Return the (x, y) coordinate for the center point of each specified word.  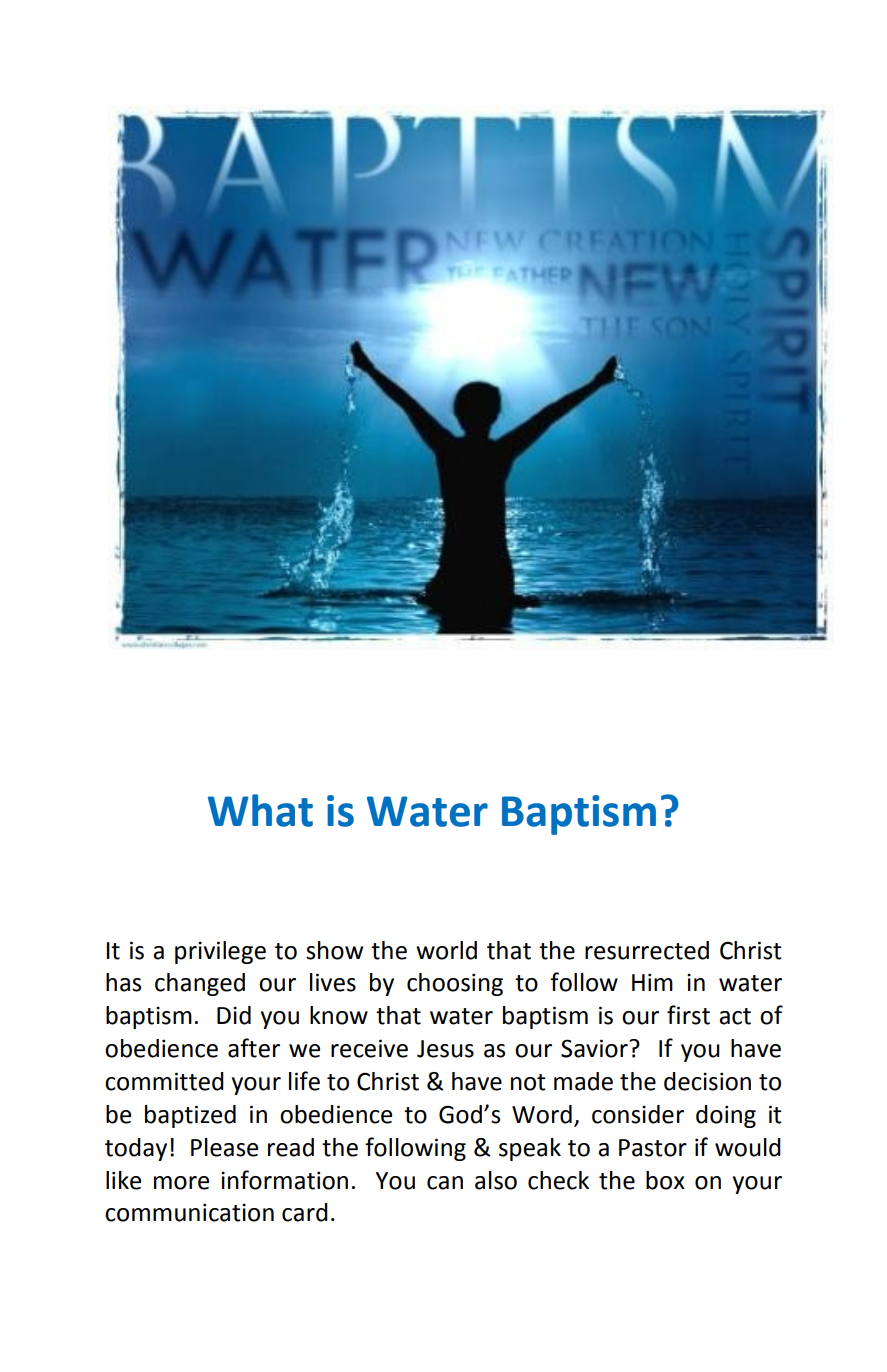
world (446, 950)
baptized (190, 1116)
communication (189, 1212)
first (688, 1015)
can (445, 1183)
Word (542, 1114)
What (260, 810)
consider (638, 1114)
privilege (220, 952)
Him (652, 982)
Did (234, 1015)
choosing (455, 984)
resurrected (647, 950)
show (334, 950)
